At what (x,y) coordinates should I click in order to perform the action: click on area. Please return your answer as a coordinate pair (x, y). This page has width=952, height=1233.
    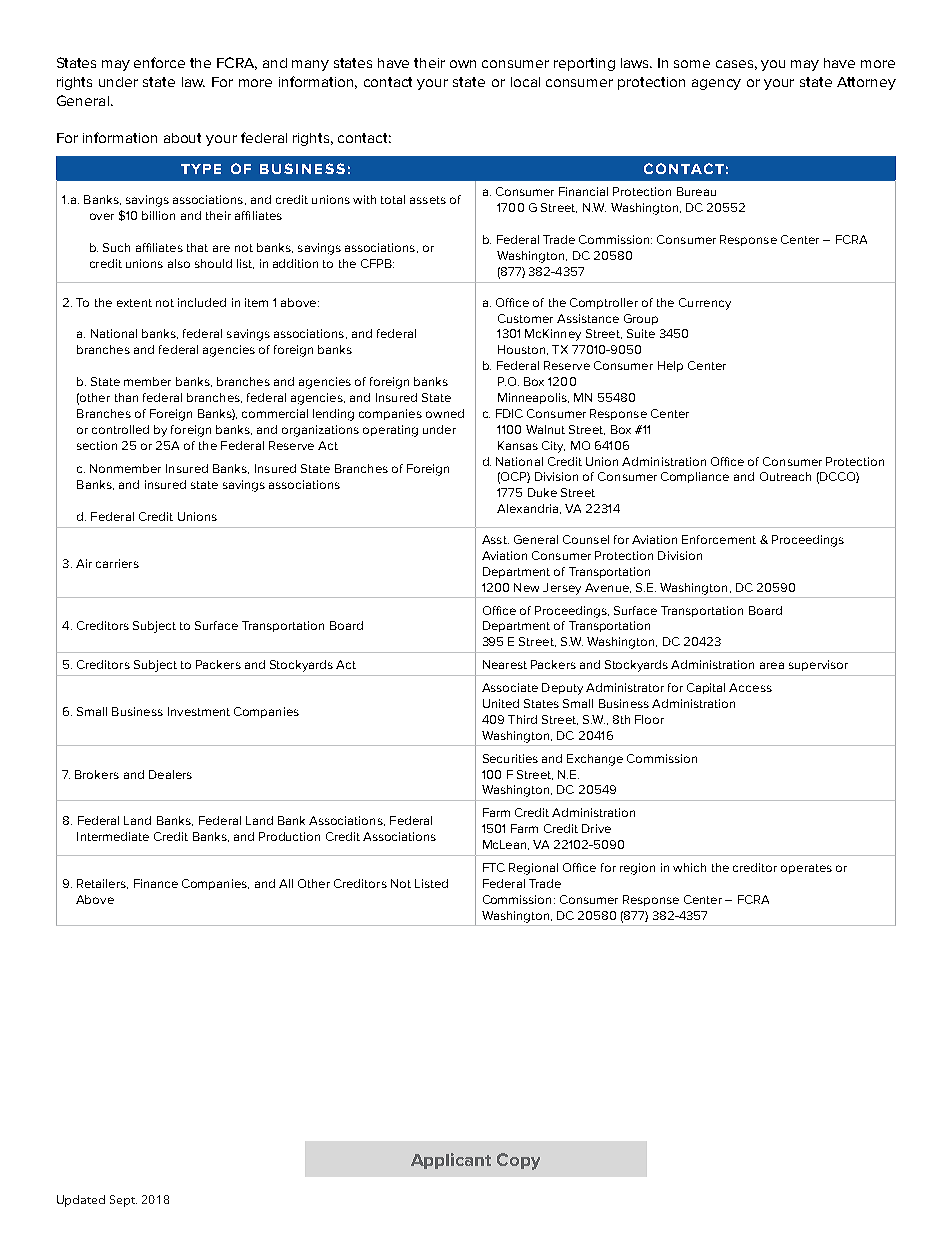
    Looking at the image, I should click on (772, 665).
